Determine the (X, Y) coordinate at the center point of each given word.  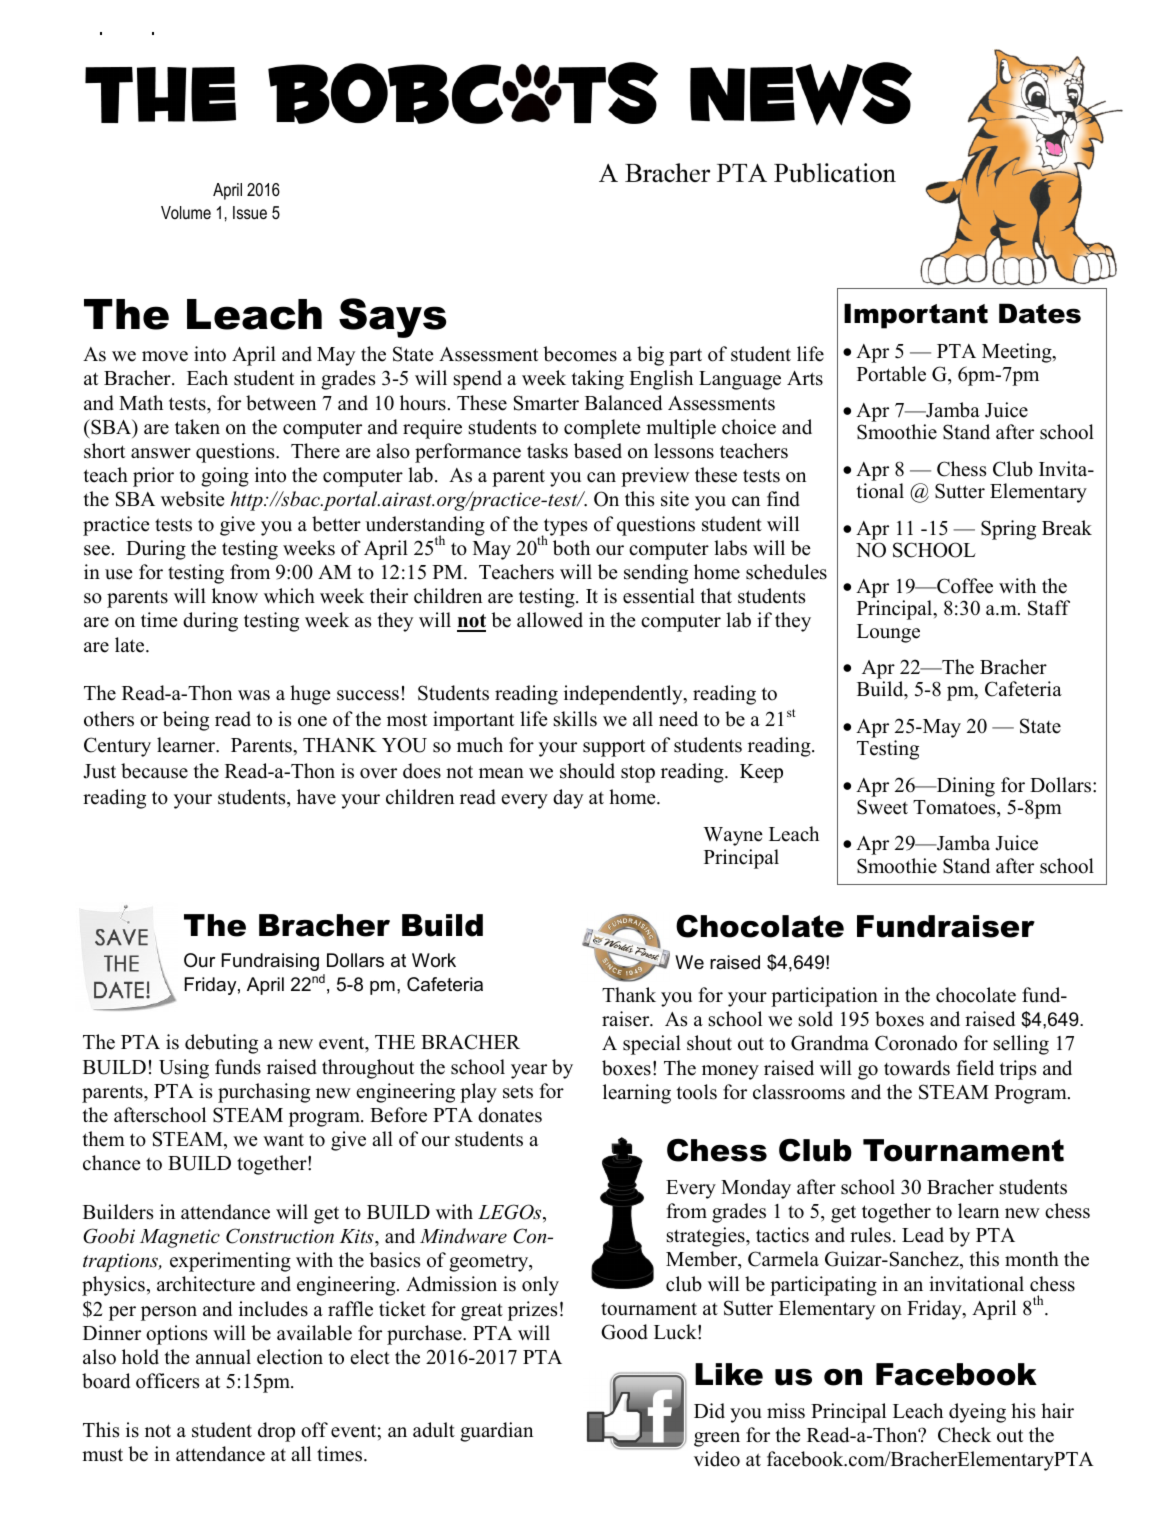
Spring (1008, 530)
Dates (1040, 313)
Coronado (916, 1043)
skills (575, 719)
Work (434, 960)
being (186, 721)
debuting (221, 1044)
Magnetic (180, 1238)
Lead (923, 1235)
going (225, 477)
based (598, 451)
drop (276, 1432)
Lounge (888, 633)
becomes (580, 354)
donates (510, 1115)
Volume (186, 212)
